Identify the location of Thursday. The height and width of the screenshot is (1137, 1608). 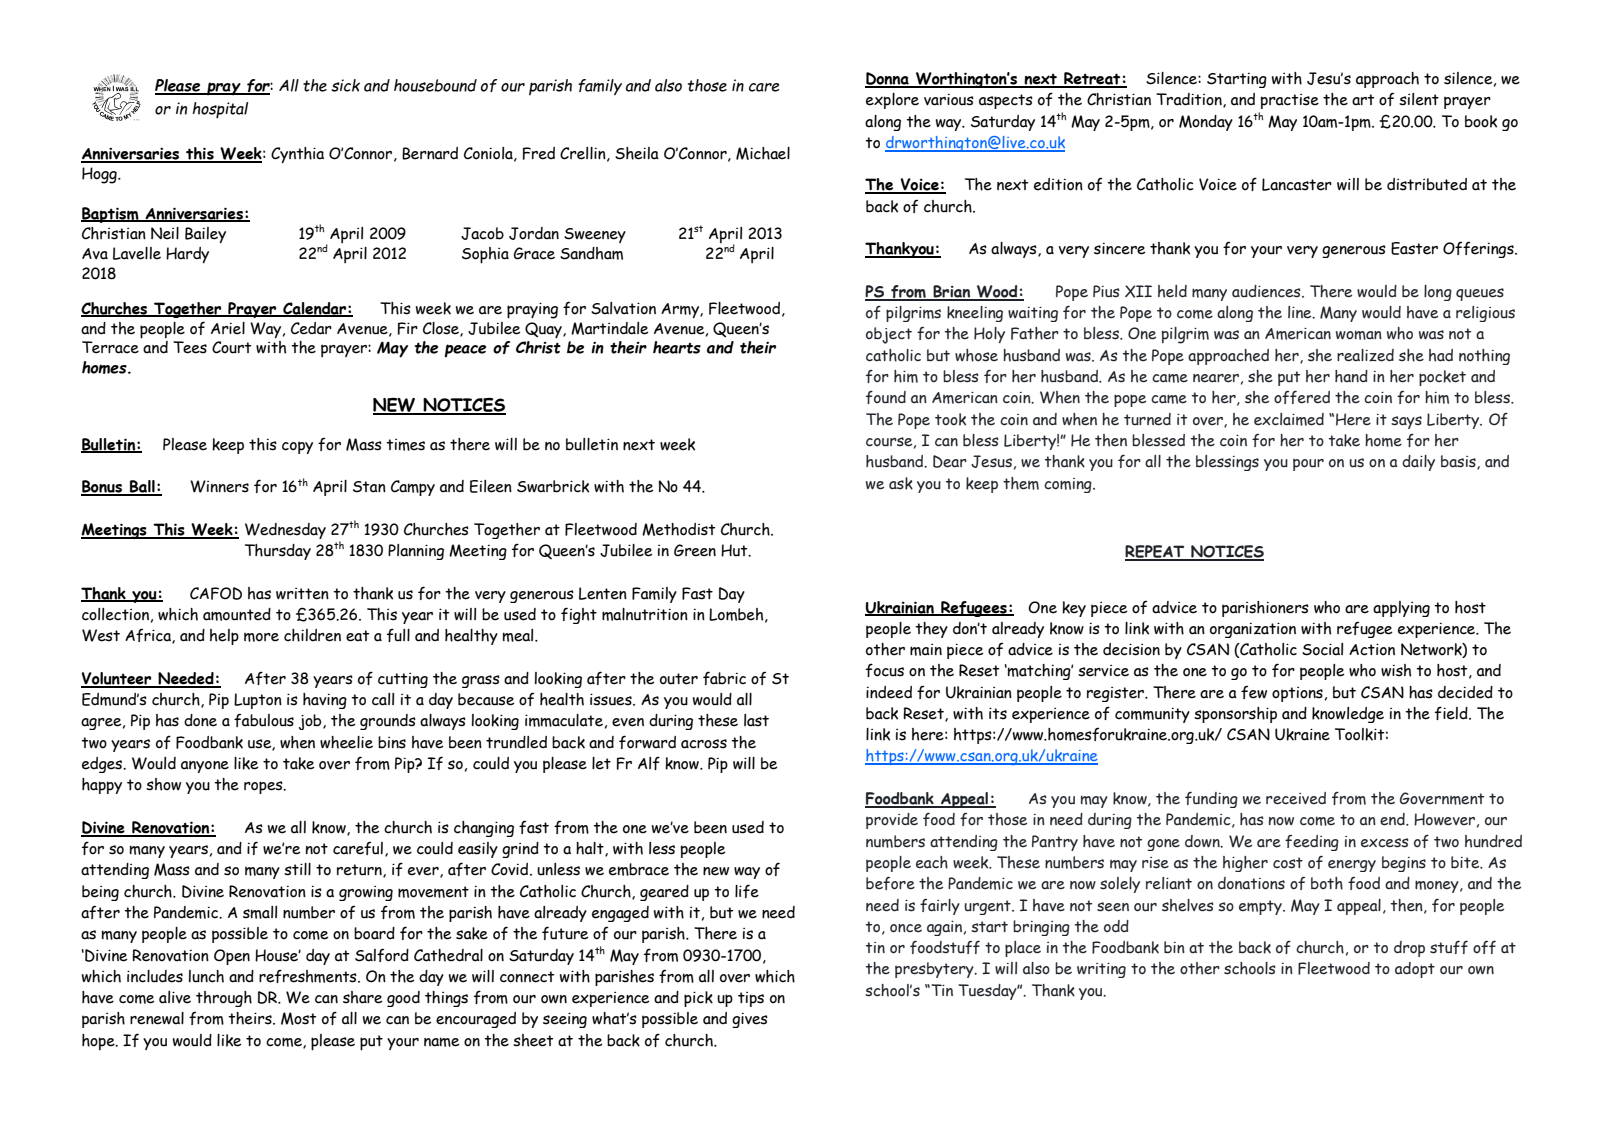
(278, 552).
